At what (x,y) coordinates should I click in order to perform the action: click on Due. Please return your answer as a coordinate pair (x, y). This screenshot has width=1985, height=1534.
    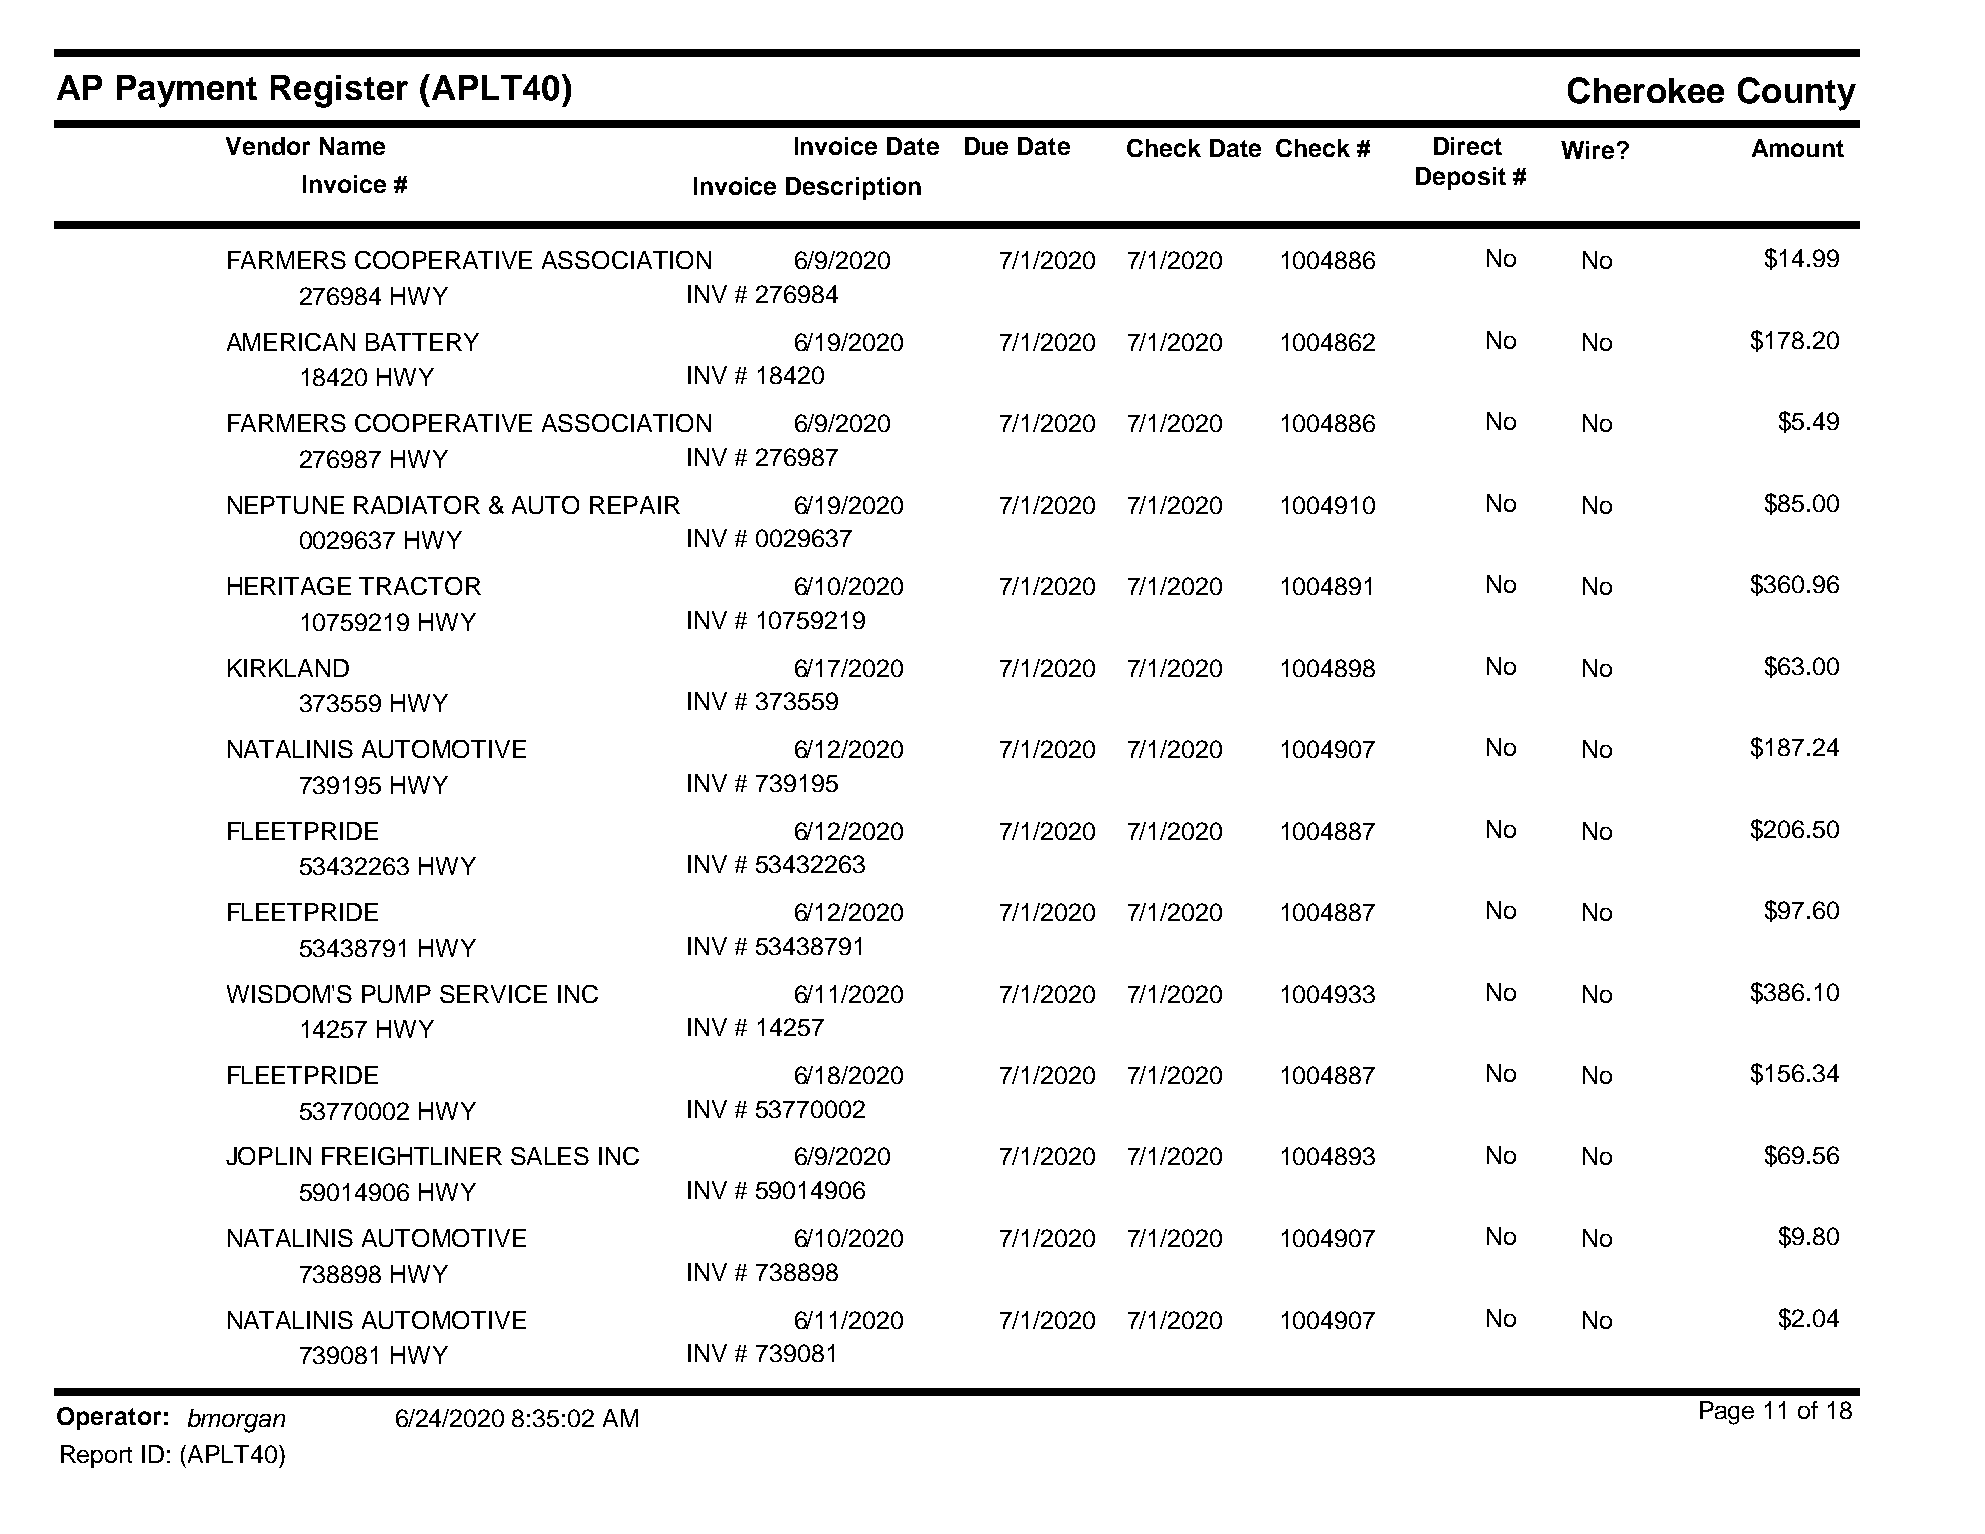
    Looking at the image, I should click on (986, 146).
